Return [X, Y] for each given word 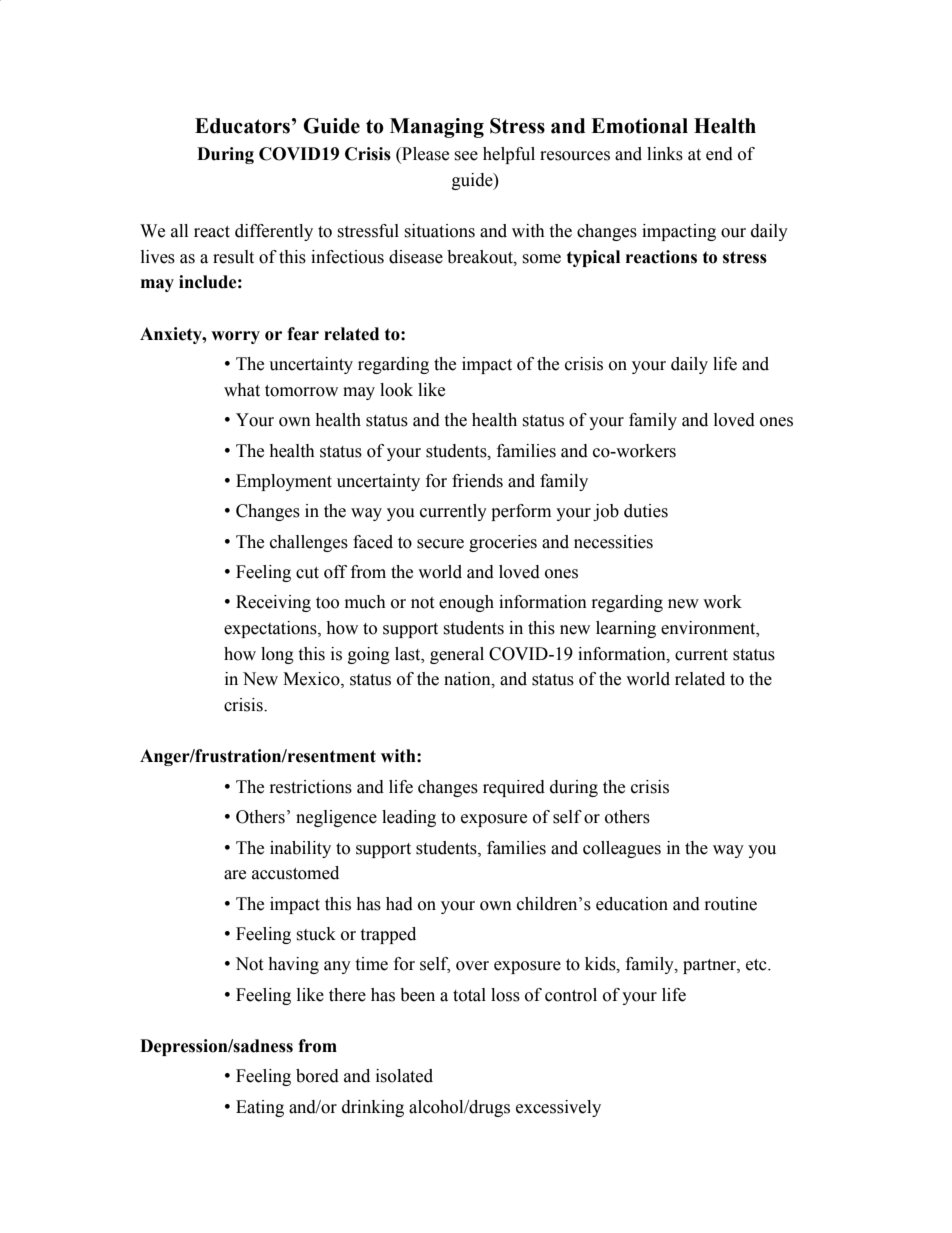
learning [626, 629]
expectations [271, 629]
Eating [260, 1108]
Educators [242, 126]
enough [466, 603]
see [466, 156]
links [665, 154]
